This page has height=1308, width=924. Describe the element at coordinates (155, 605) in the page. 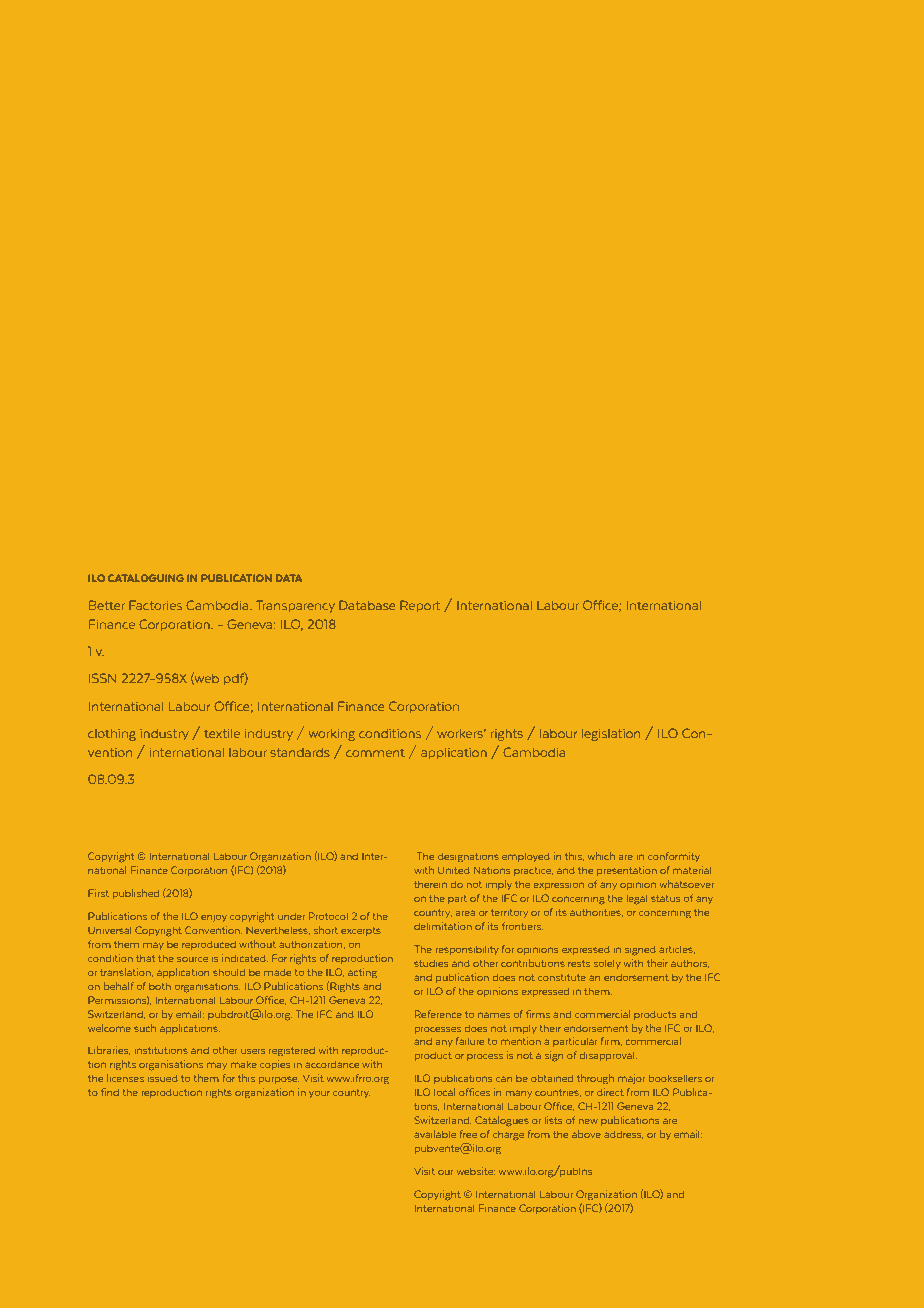

I see `Factories` at that location.
